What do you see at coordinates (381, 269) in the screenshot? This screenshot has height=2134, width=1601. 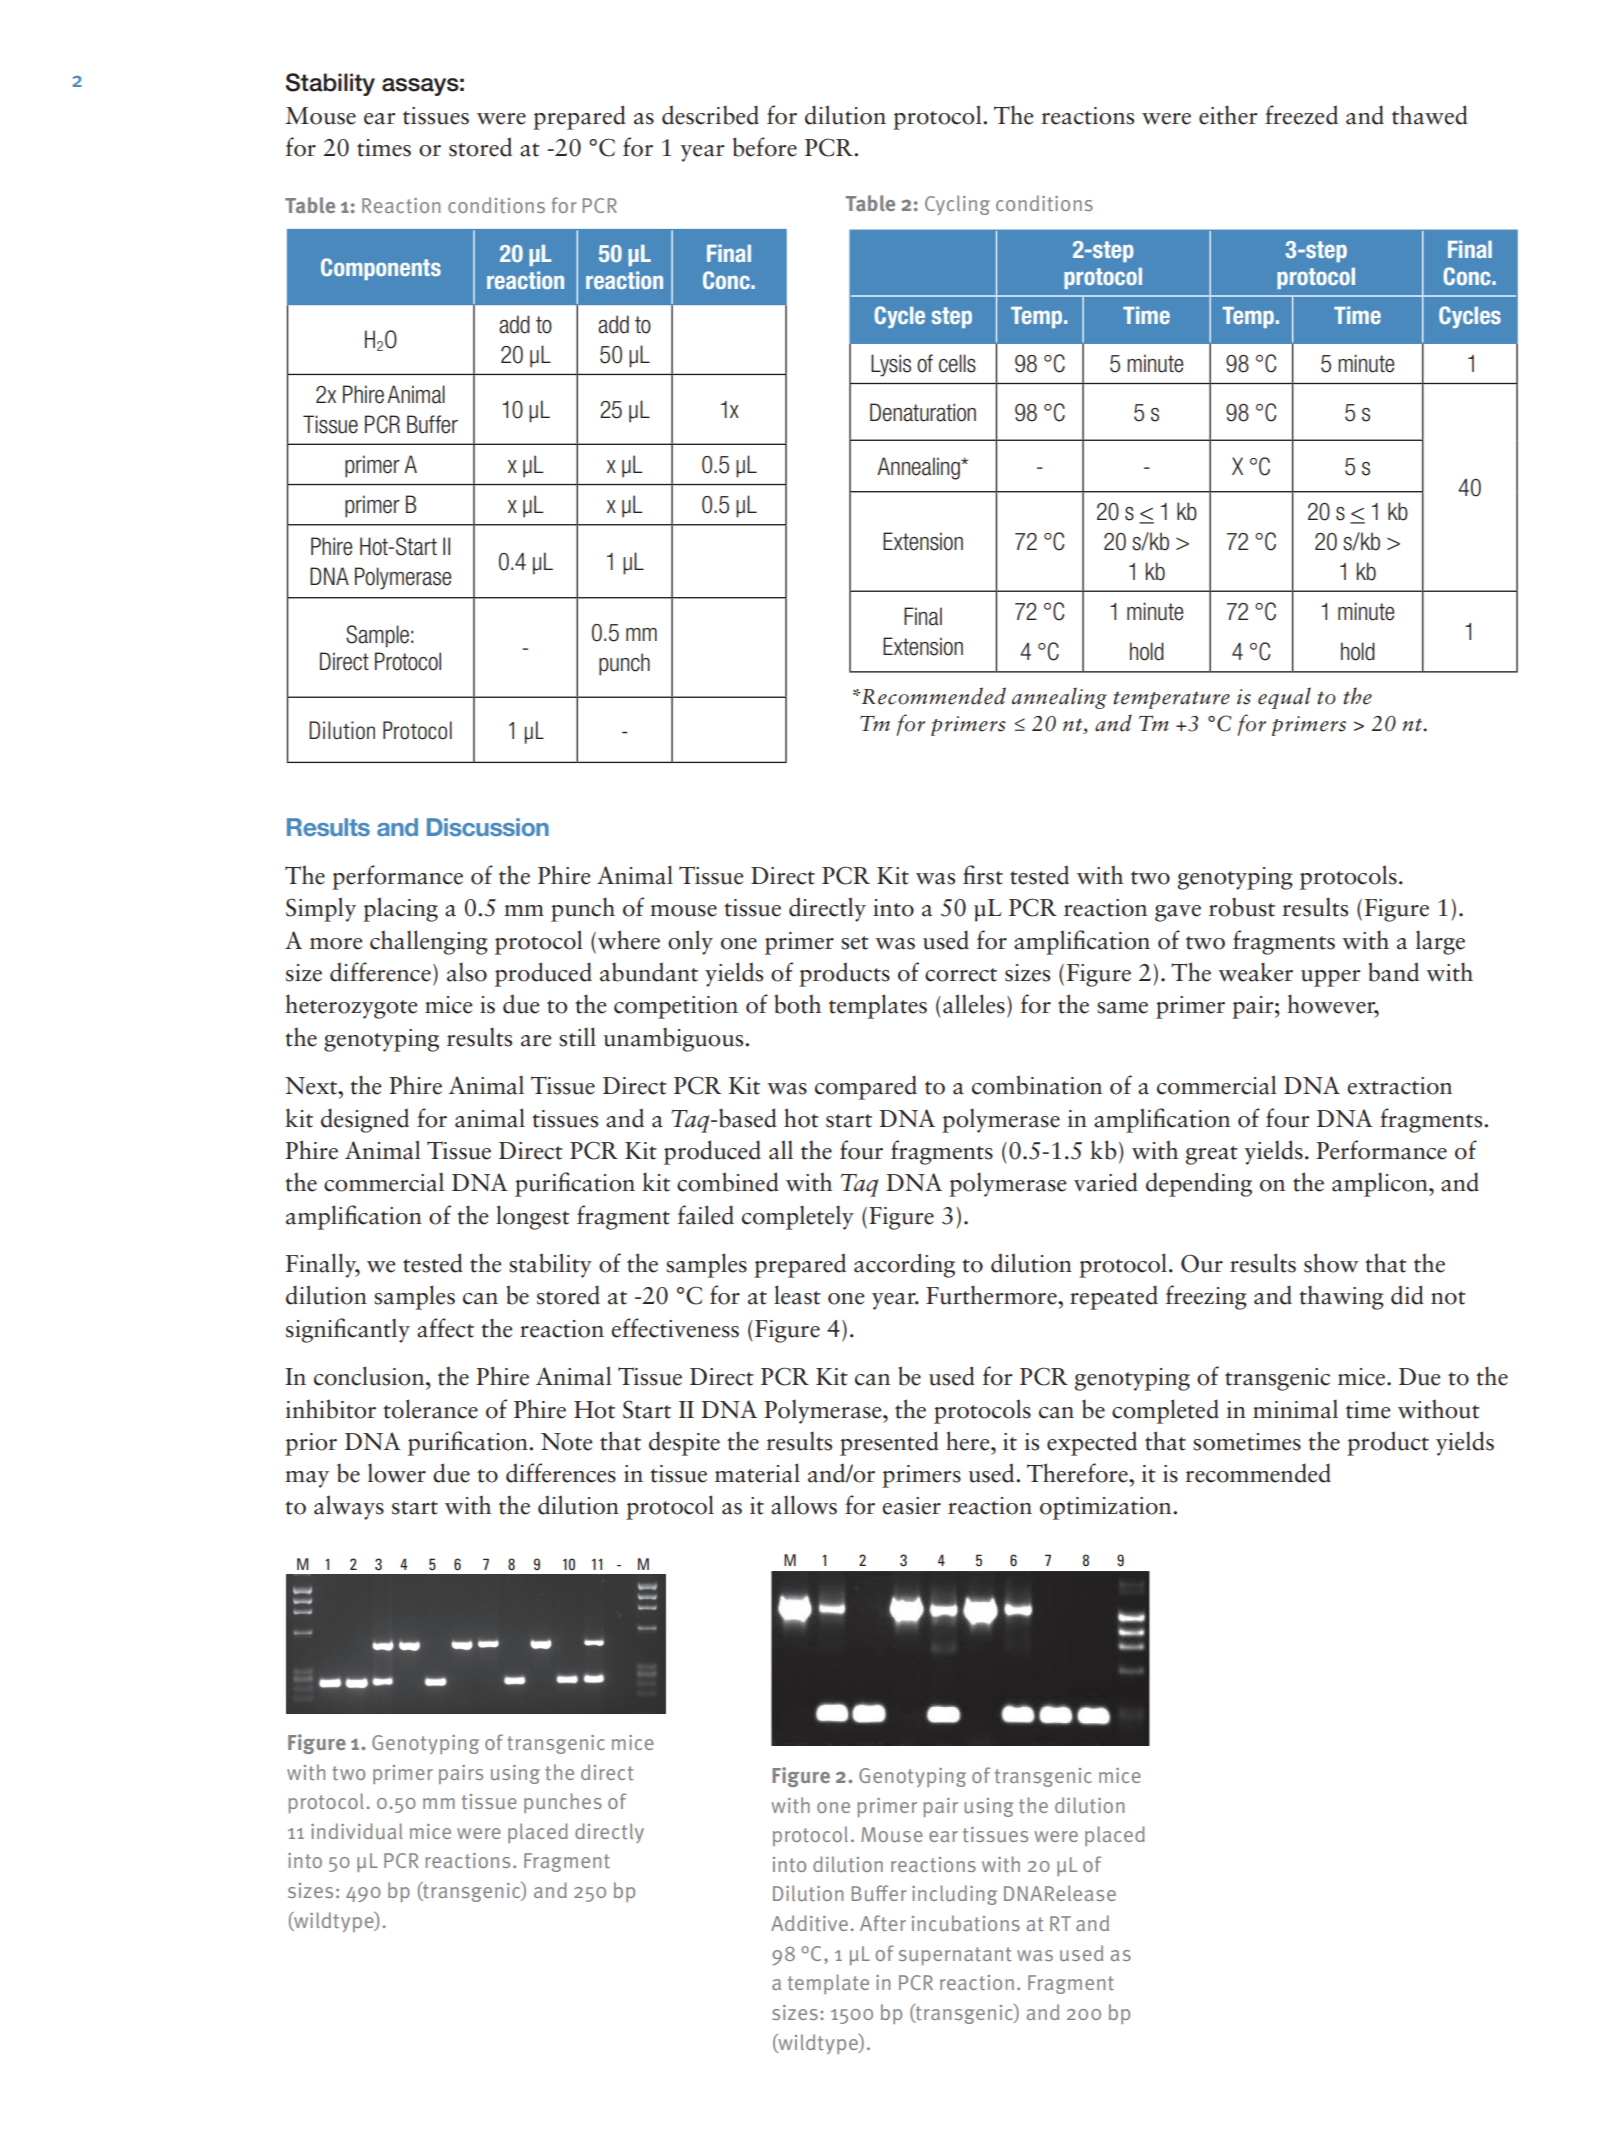 I see `Components` at bounding box center [381, 269].
